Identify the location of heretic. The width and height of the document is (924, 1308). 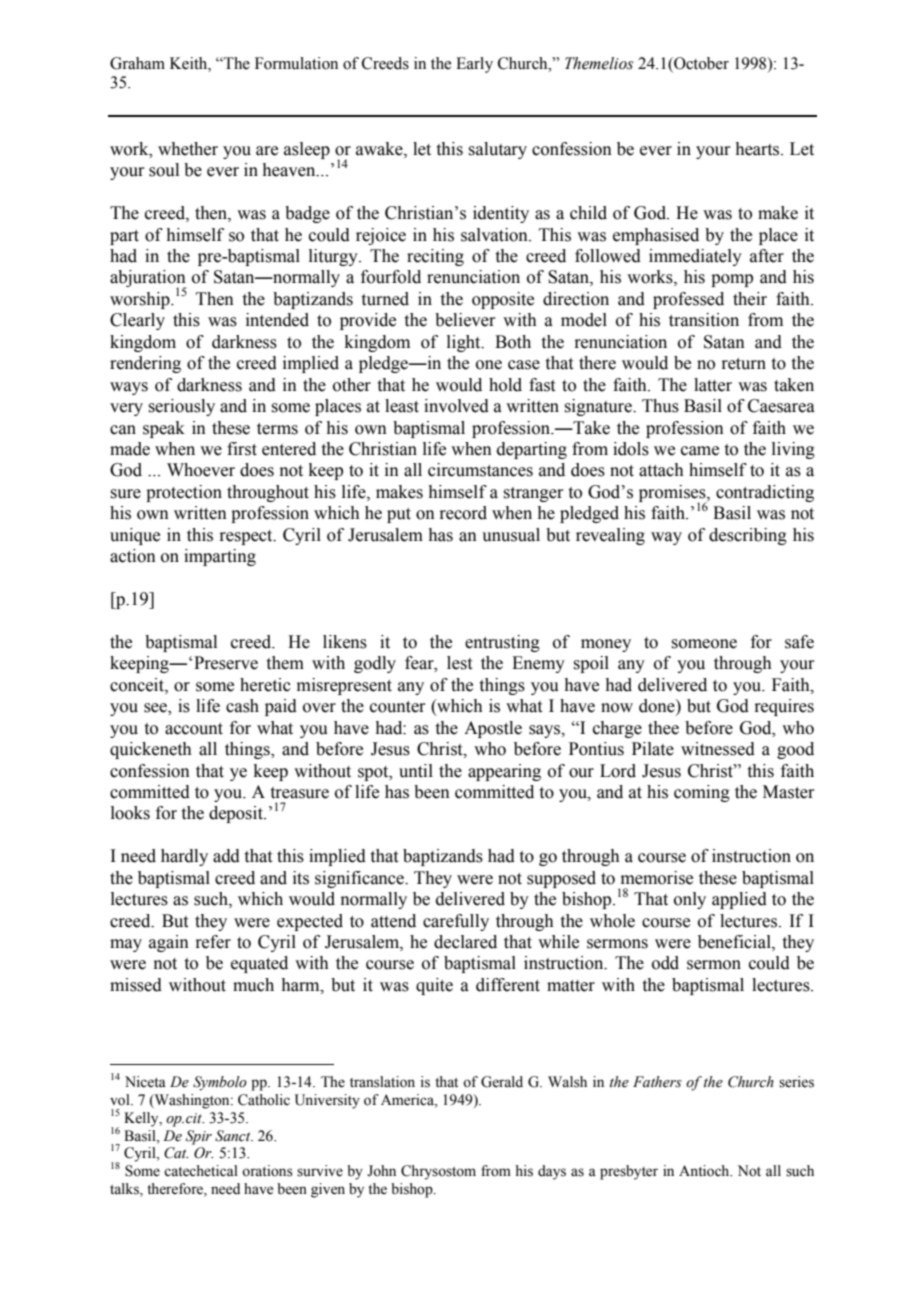
(265, 685).
